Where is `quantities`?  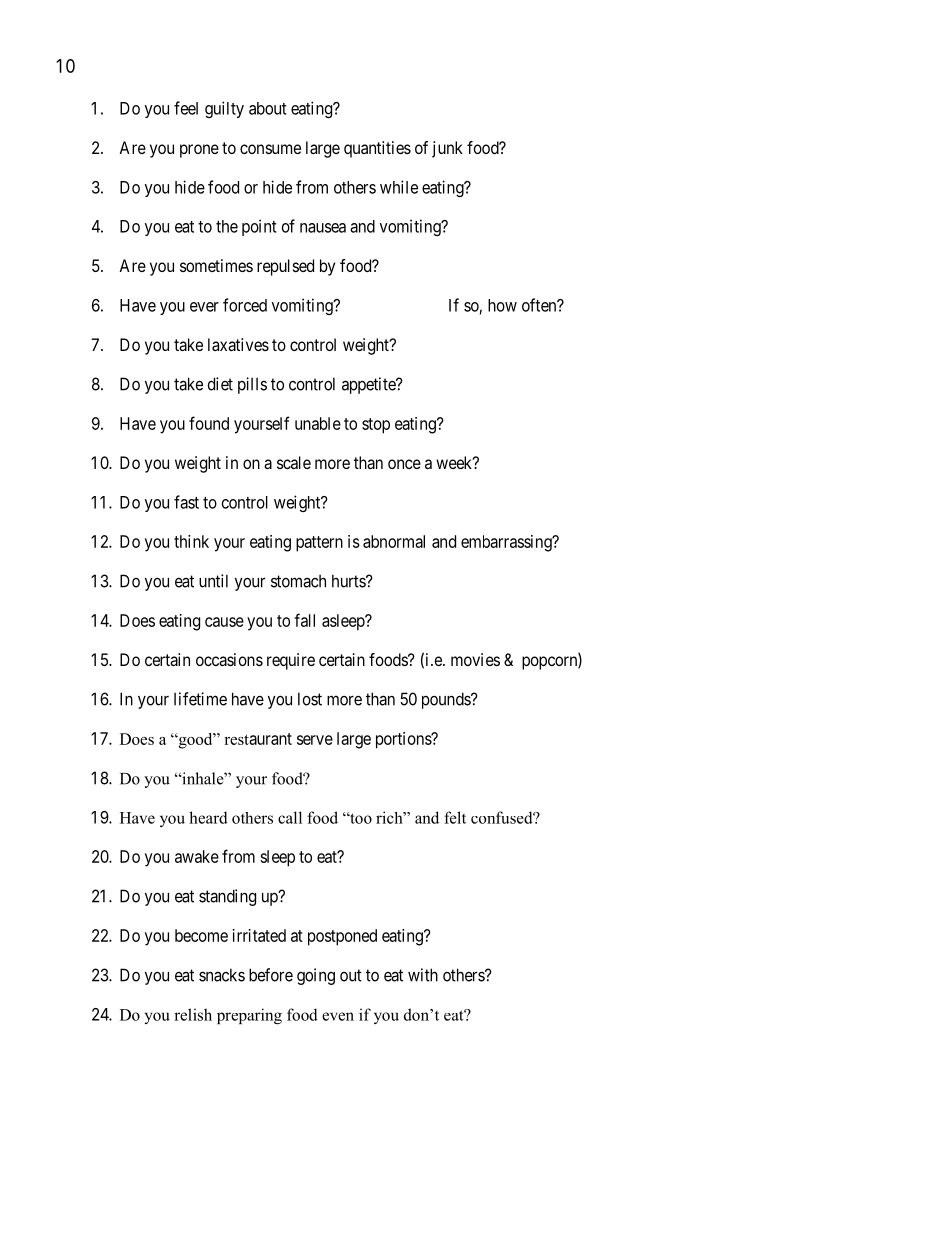
quantities is located at coordinates (377, 149).
